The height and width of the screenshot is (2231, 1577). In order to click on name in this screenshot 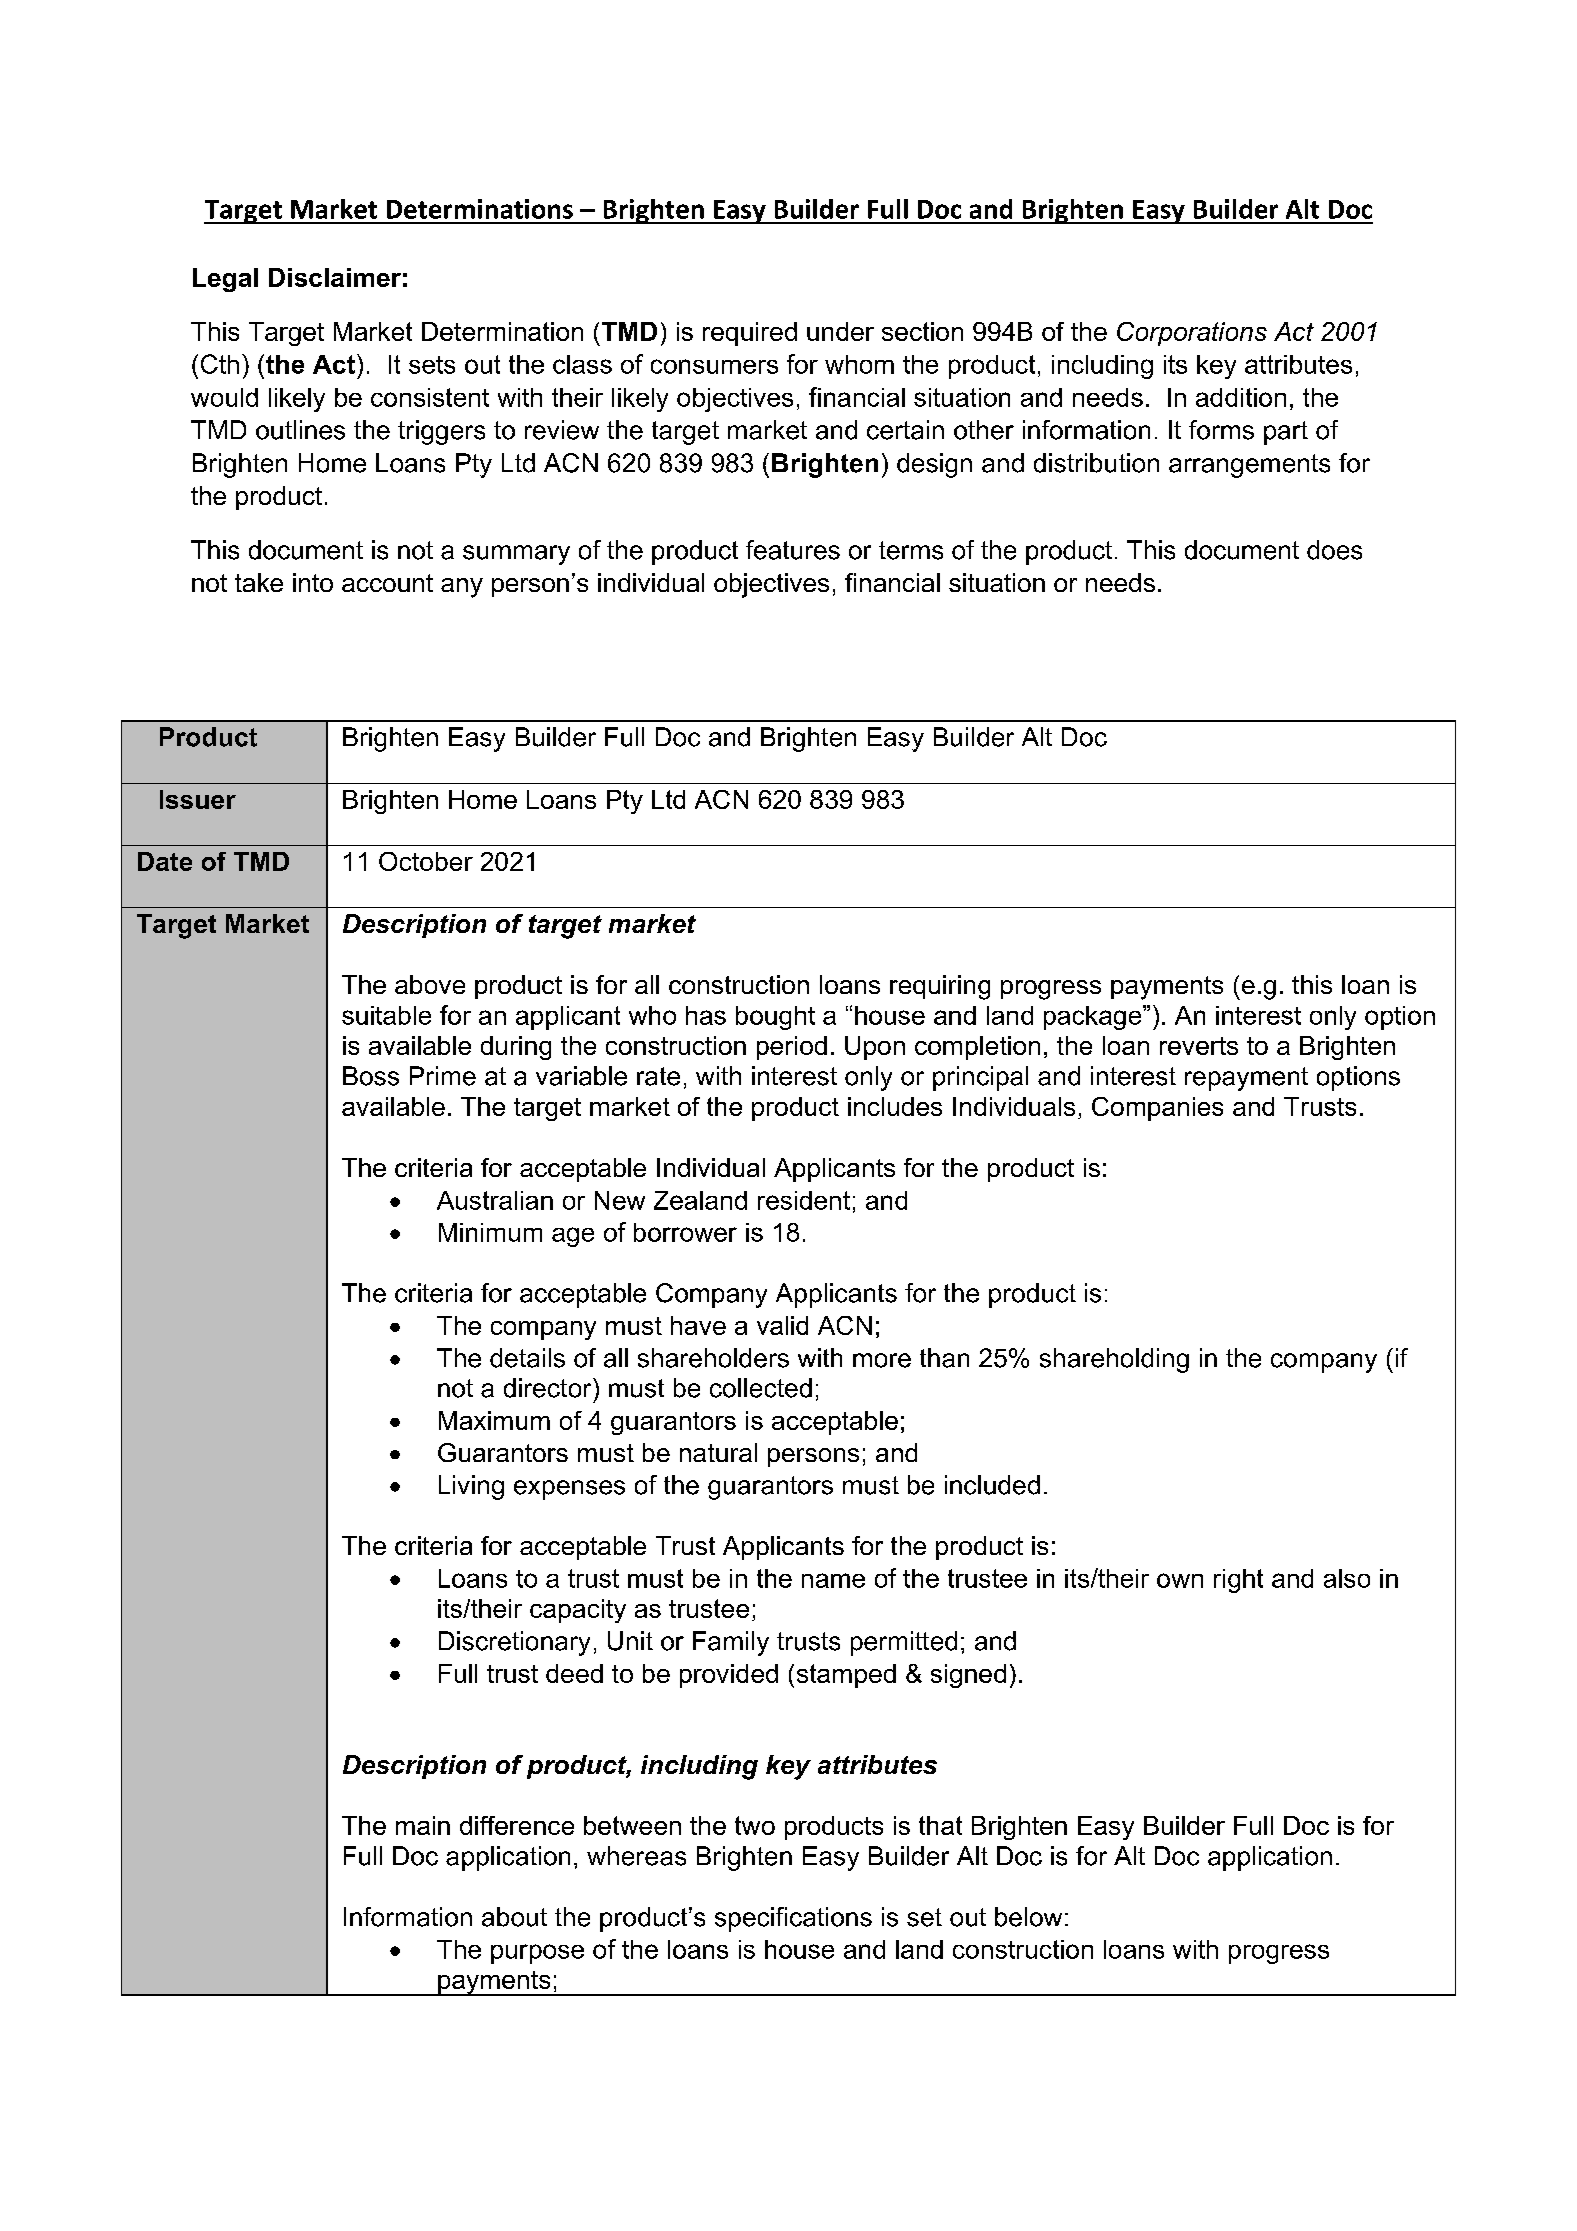, I will do `click(833, 1580)`.
